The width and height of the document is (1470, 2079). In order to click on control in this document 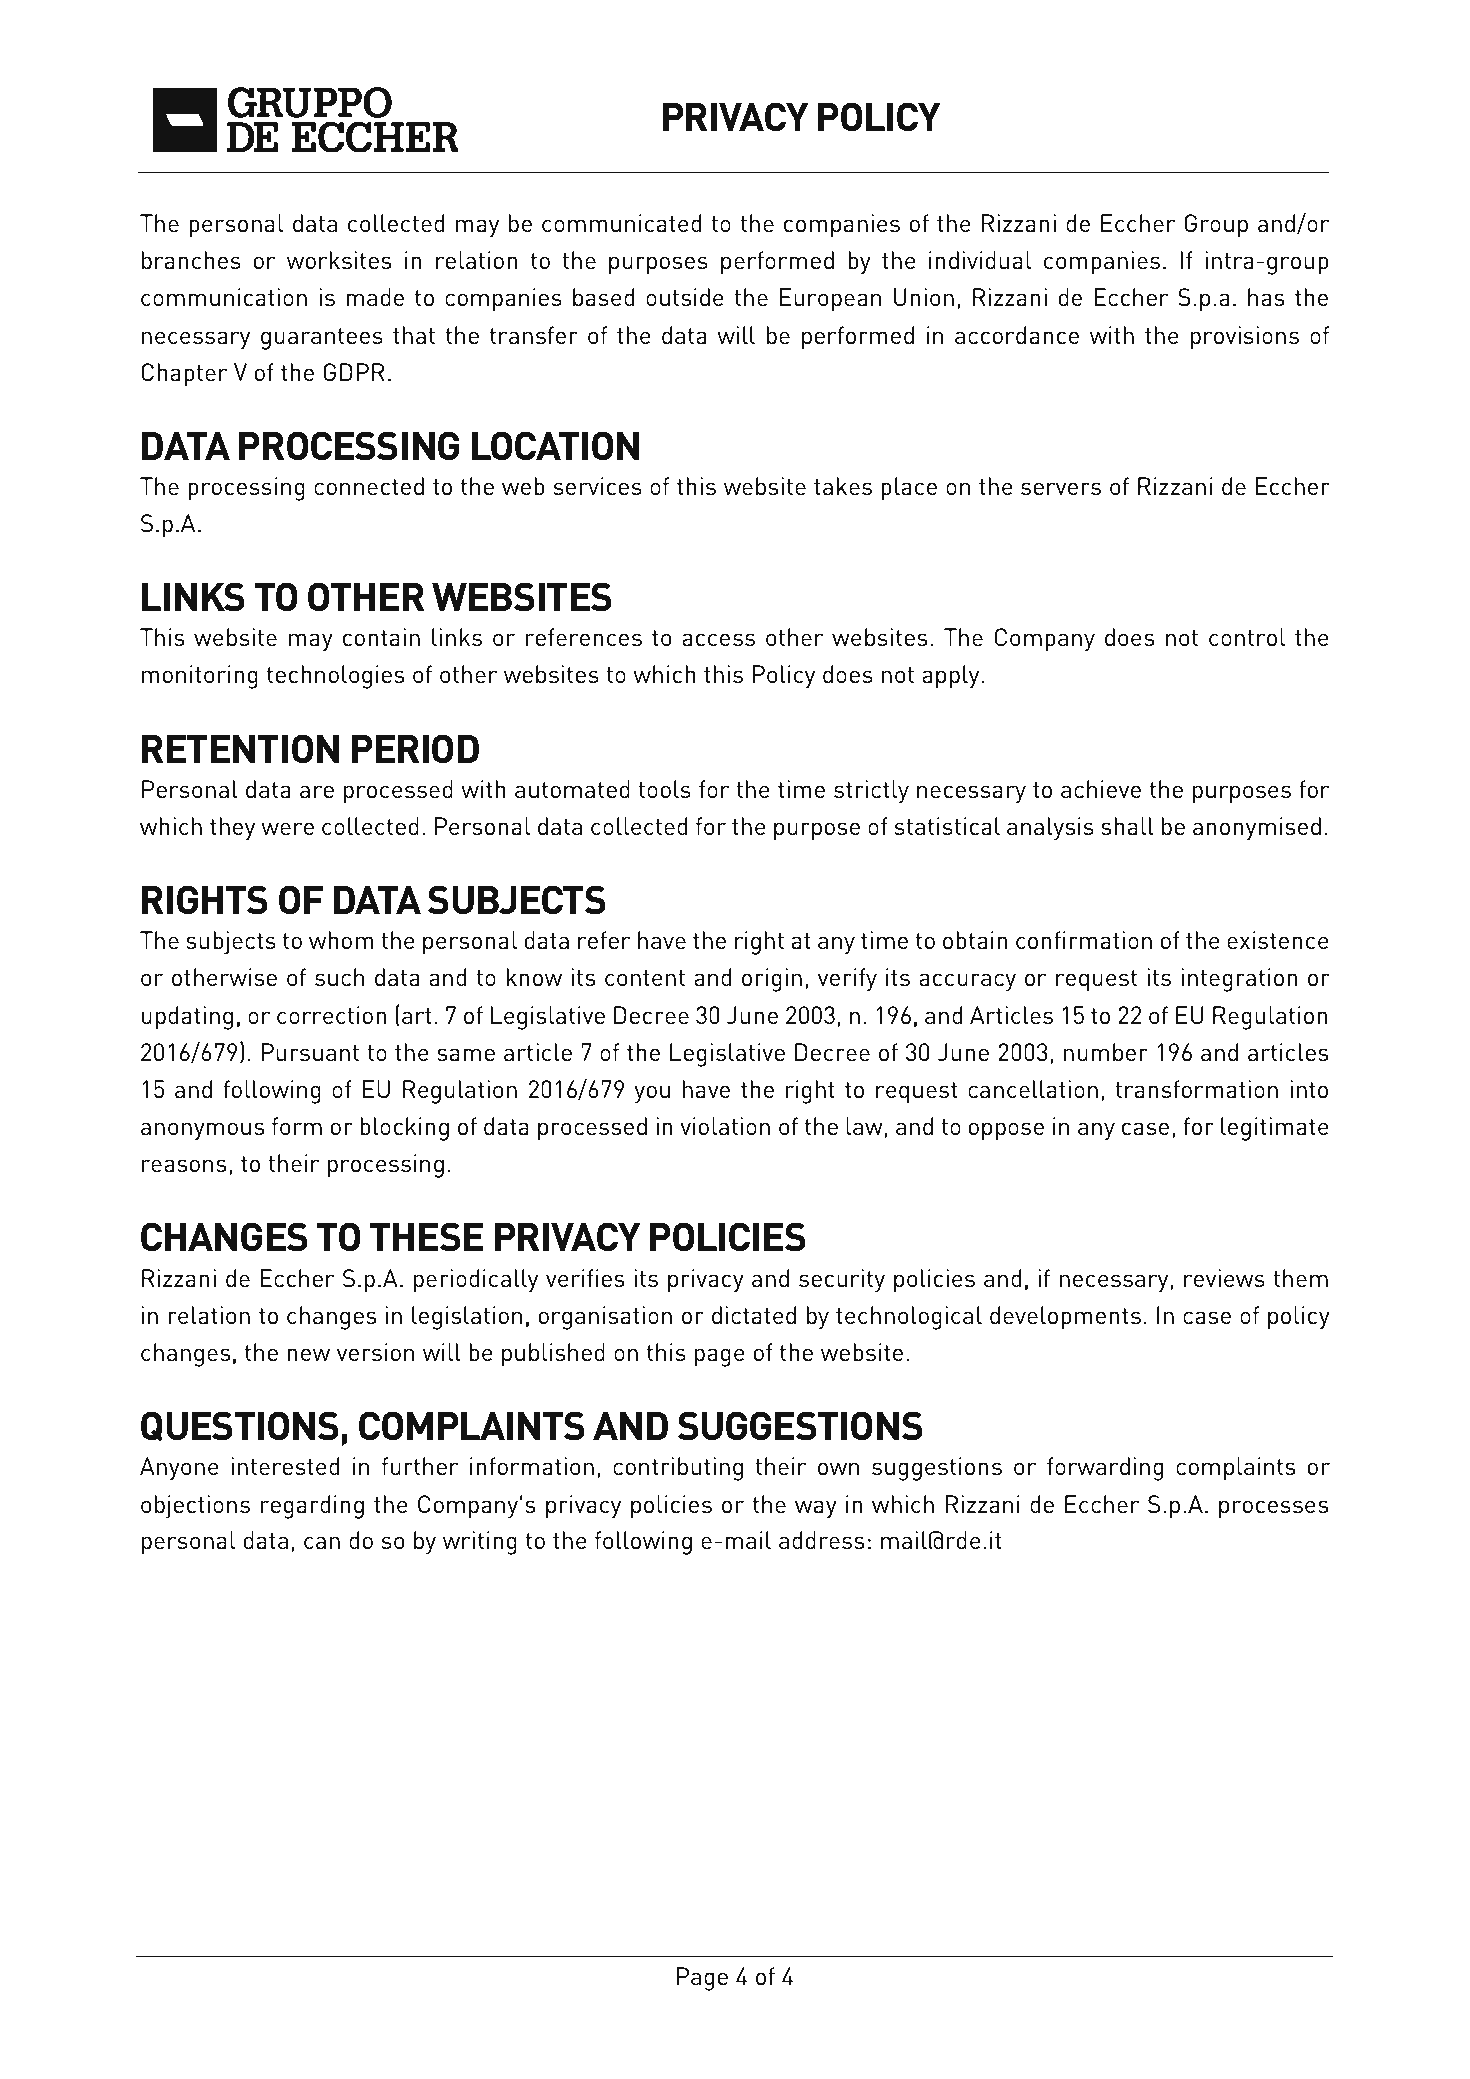, I will do `click(1247, 637)`.
